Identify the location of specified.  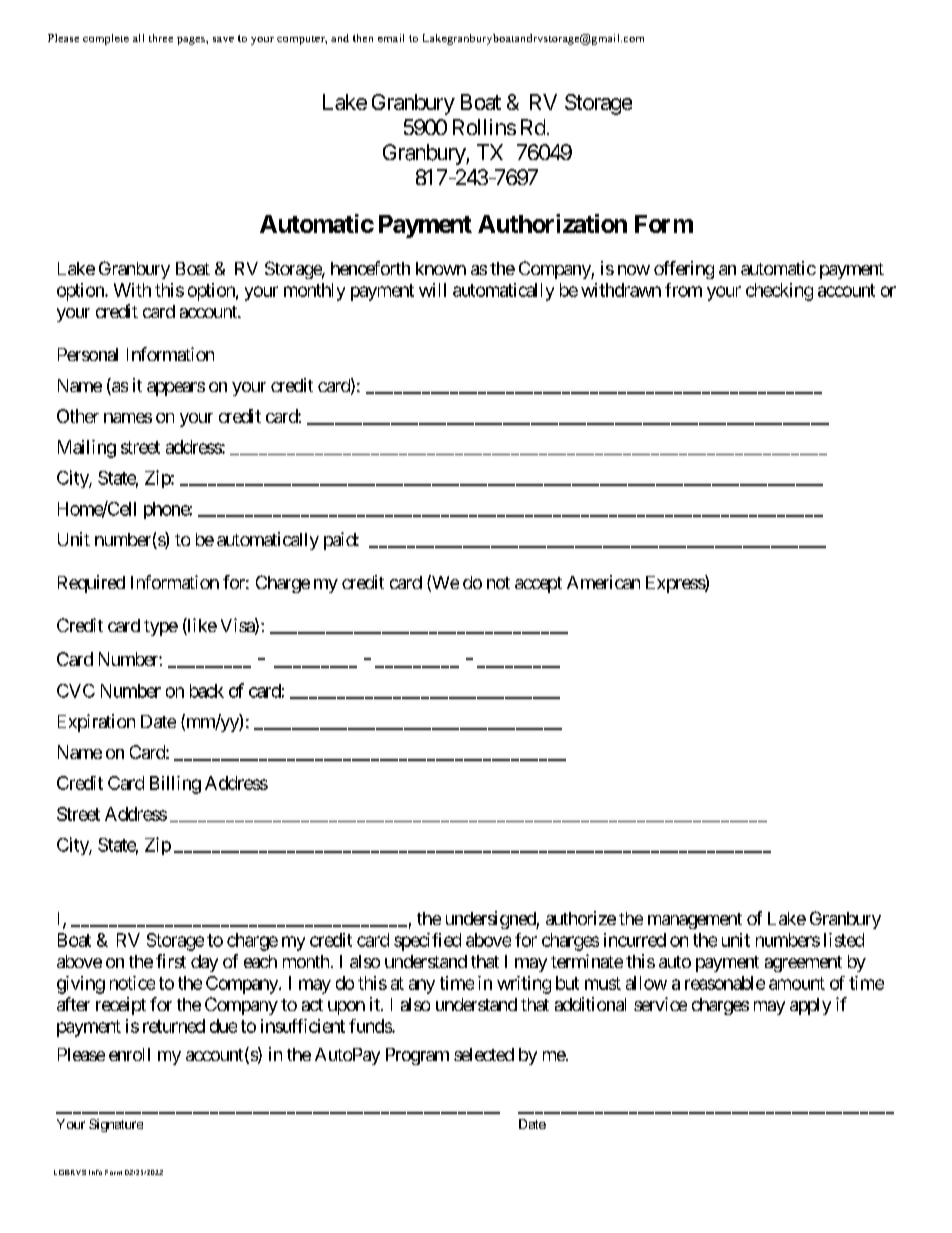
(427, 942).
